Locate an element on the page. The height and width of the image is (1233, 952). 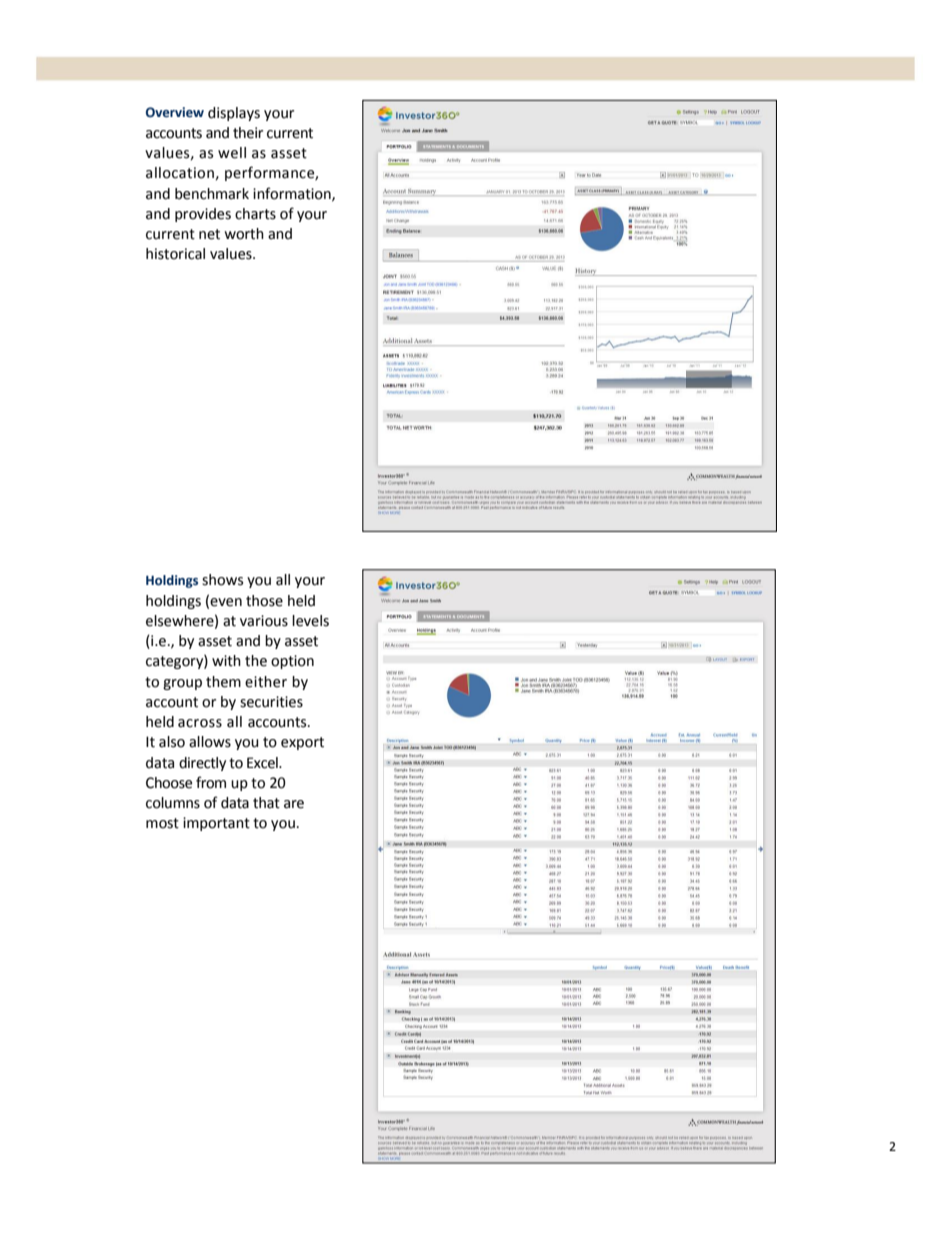
displays is located at coordinates (234, 114).
